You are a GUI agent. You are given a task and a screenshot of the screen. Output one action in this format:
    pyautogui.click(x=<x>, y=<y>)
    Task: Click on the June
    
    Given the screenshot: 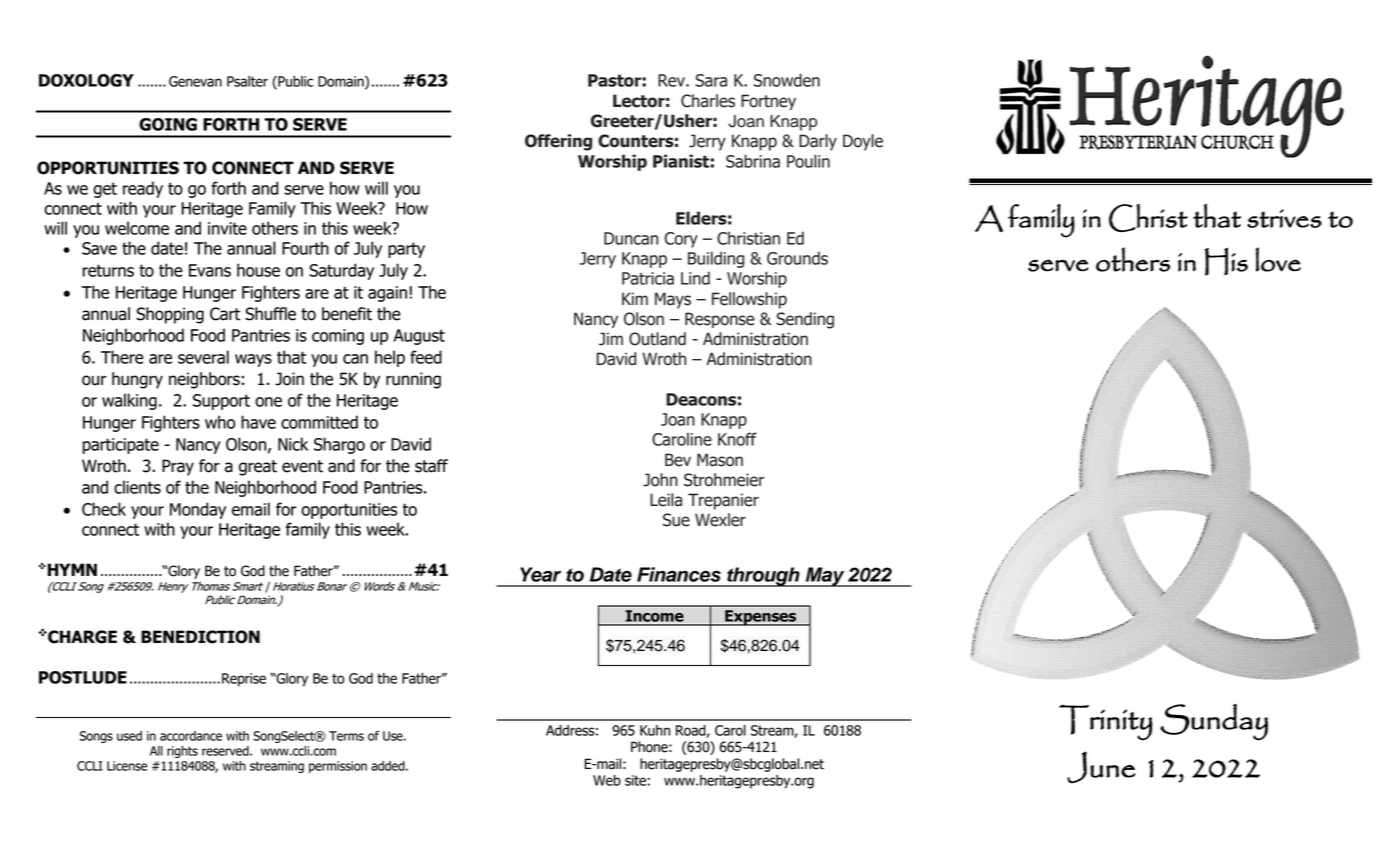 What is the action you would take?
    pyautogui.click(x=1101, y=767)
